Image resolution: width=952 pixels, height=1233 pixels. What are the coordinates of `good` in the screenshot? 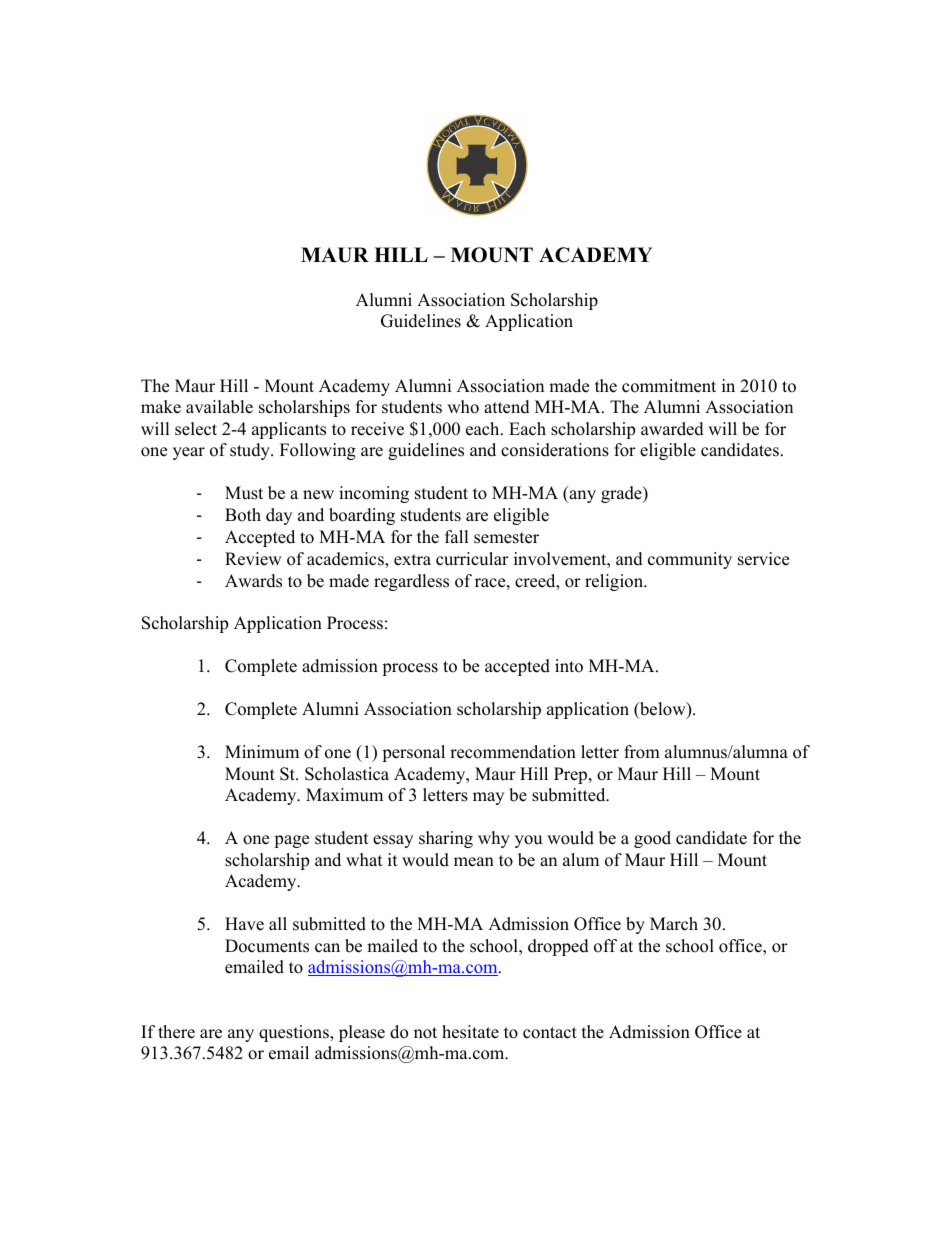 It's located at (652, 839).
